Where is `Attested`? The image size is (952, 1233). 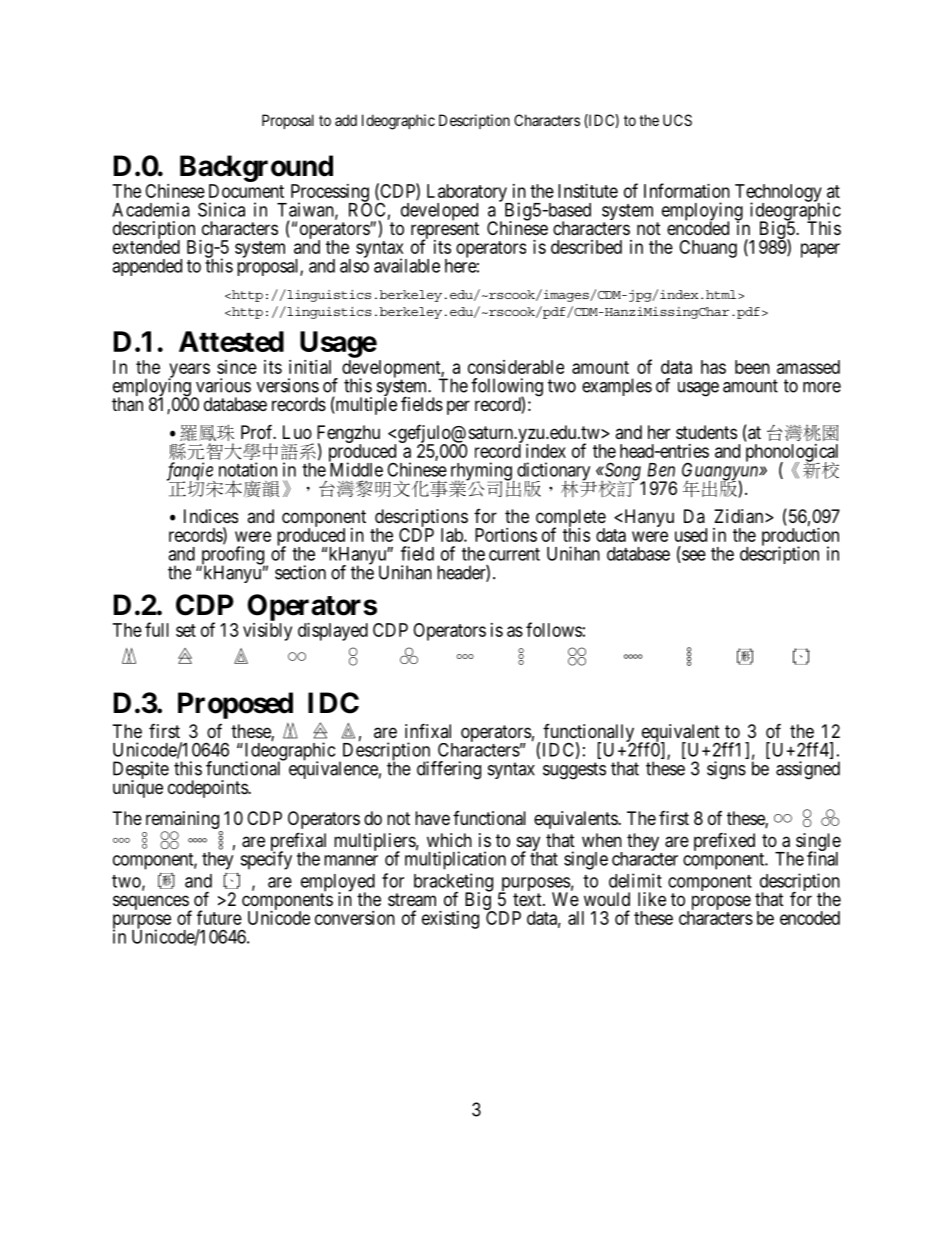
Attested is located at coordinates (231, 341).
